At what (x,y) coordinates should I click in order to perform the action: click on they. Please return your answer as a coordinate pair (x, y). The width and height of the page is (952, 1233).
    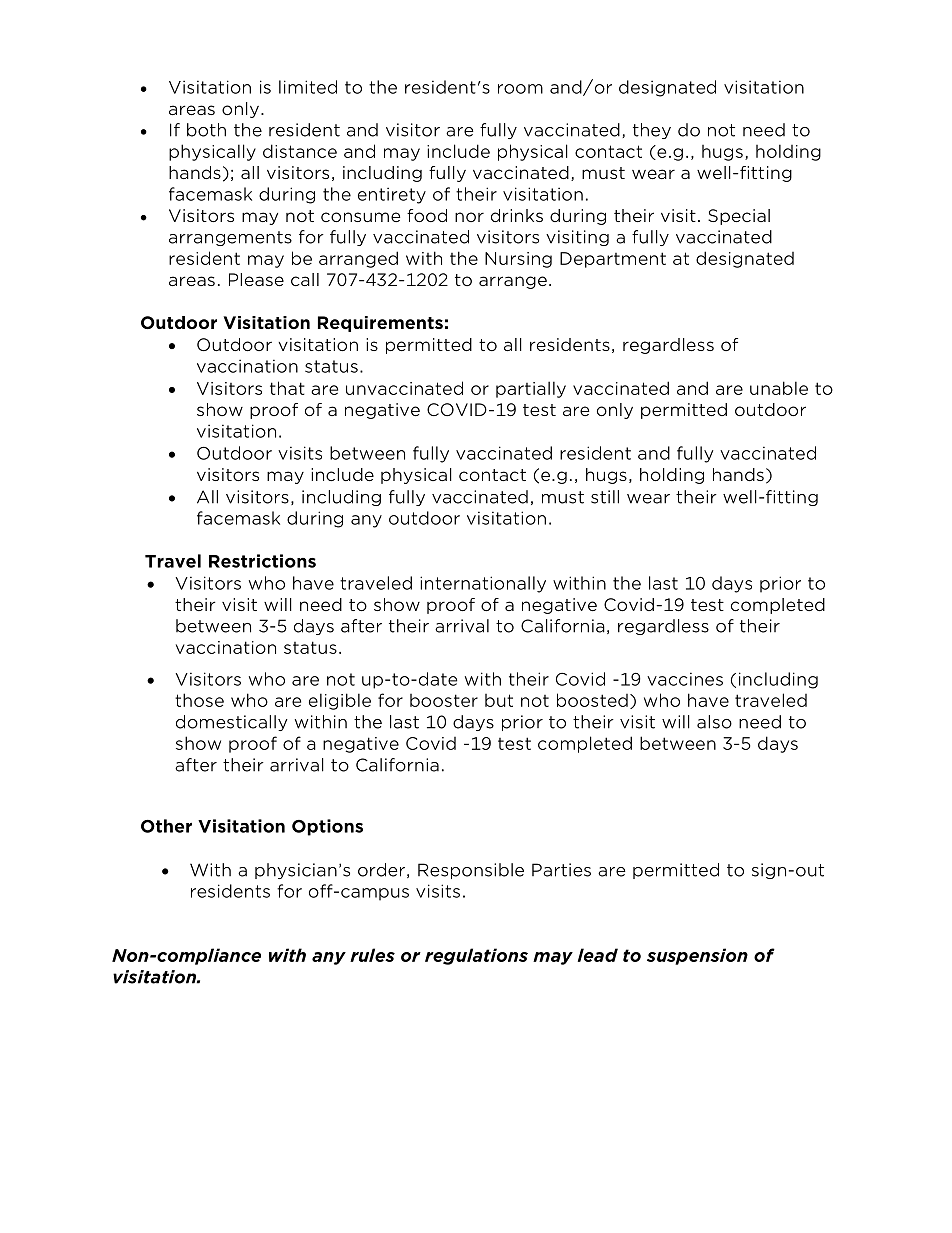
    Looking at the image, I should click on (652, 131).
